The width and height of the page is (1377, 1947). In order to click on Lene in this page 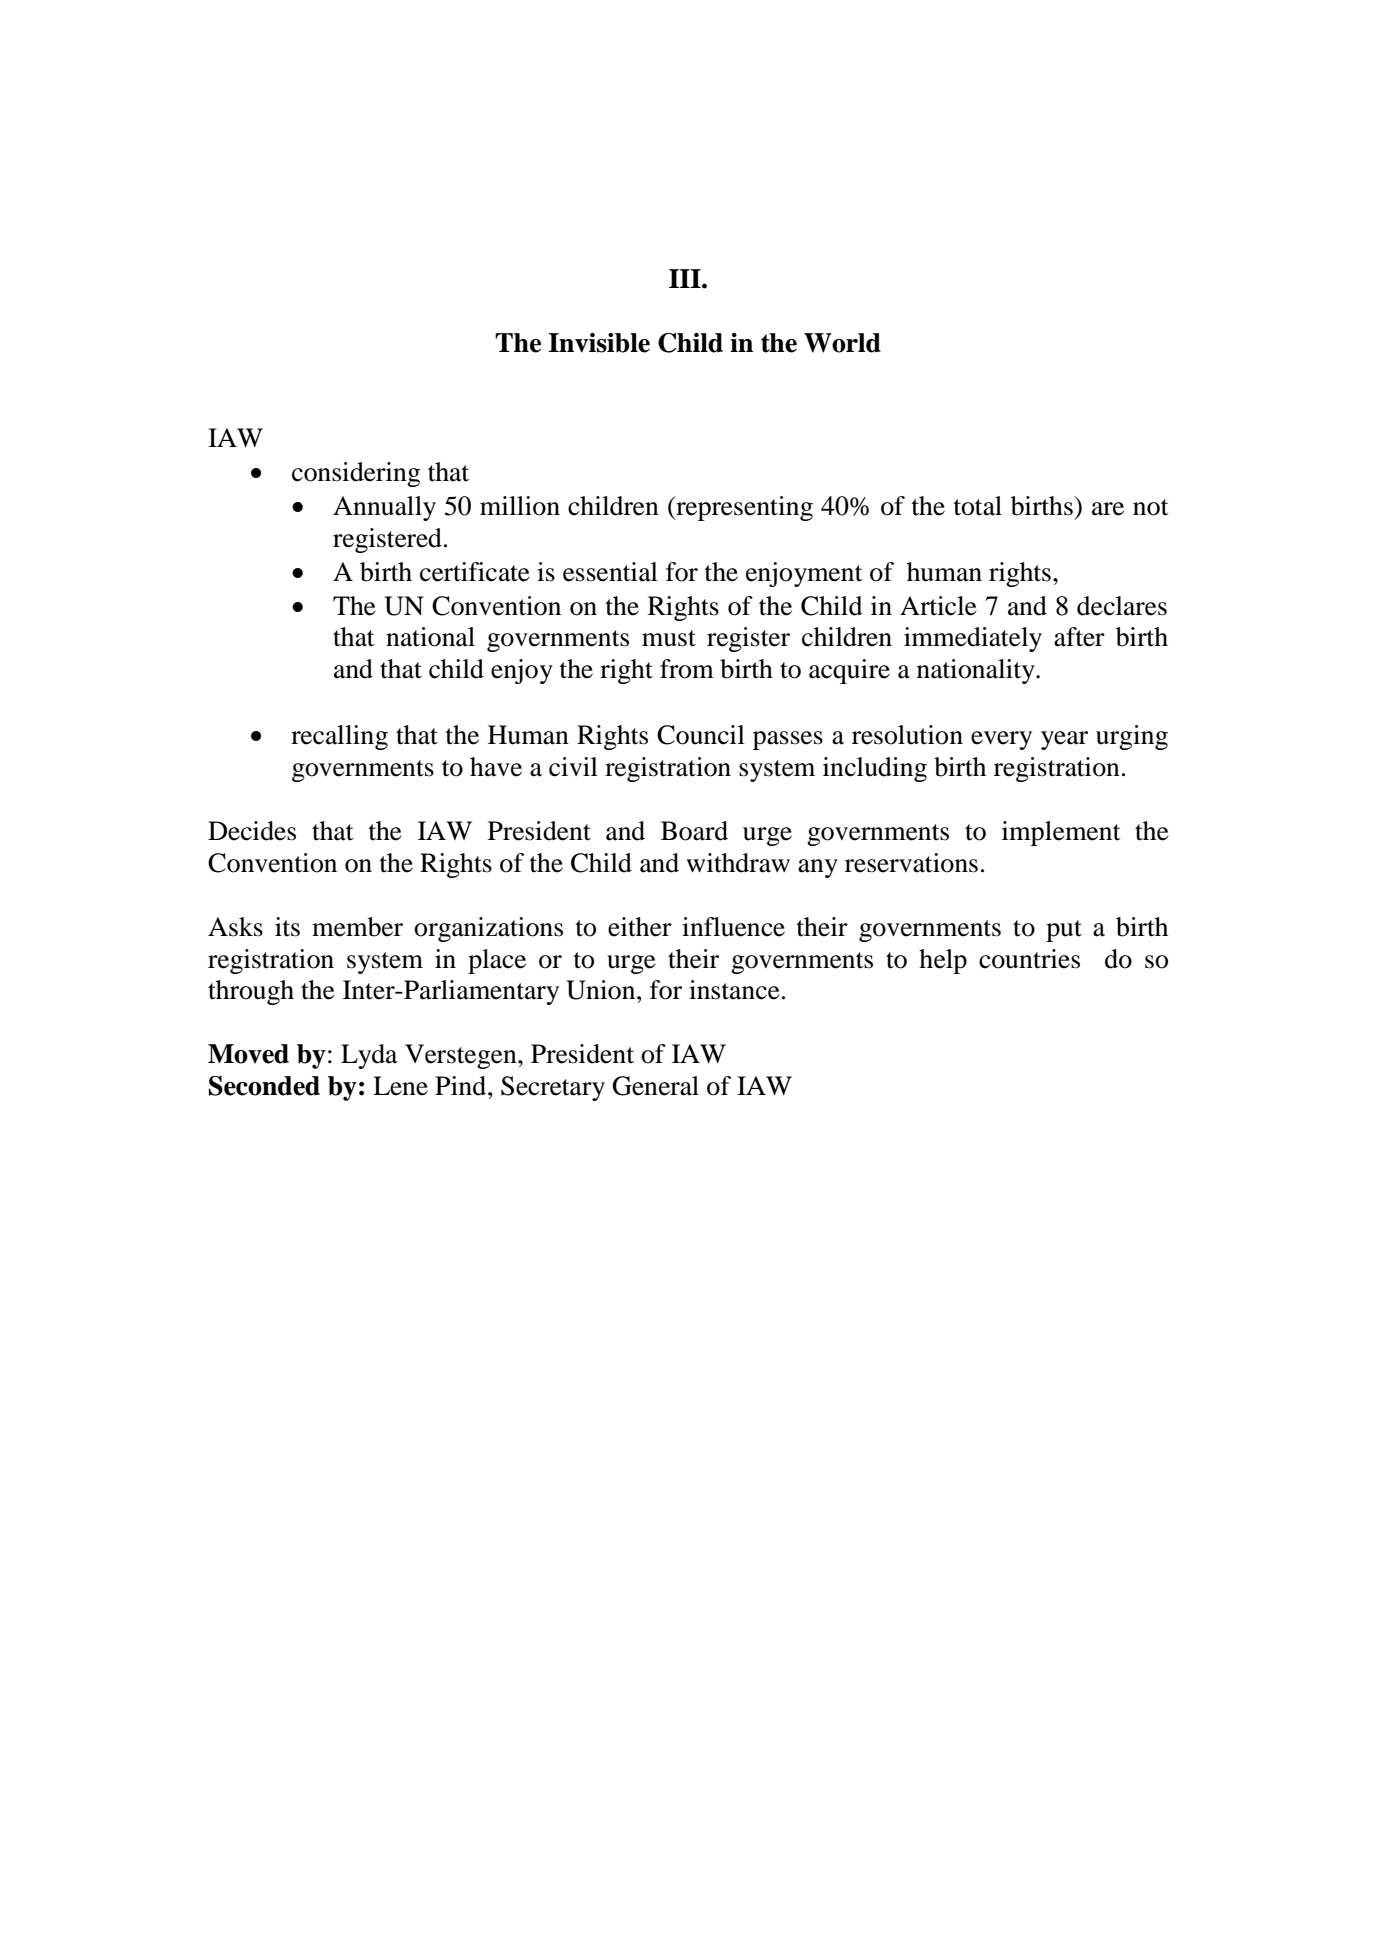, I will do `click(400, 1086)`.
